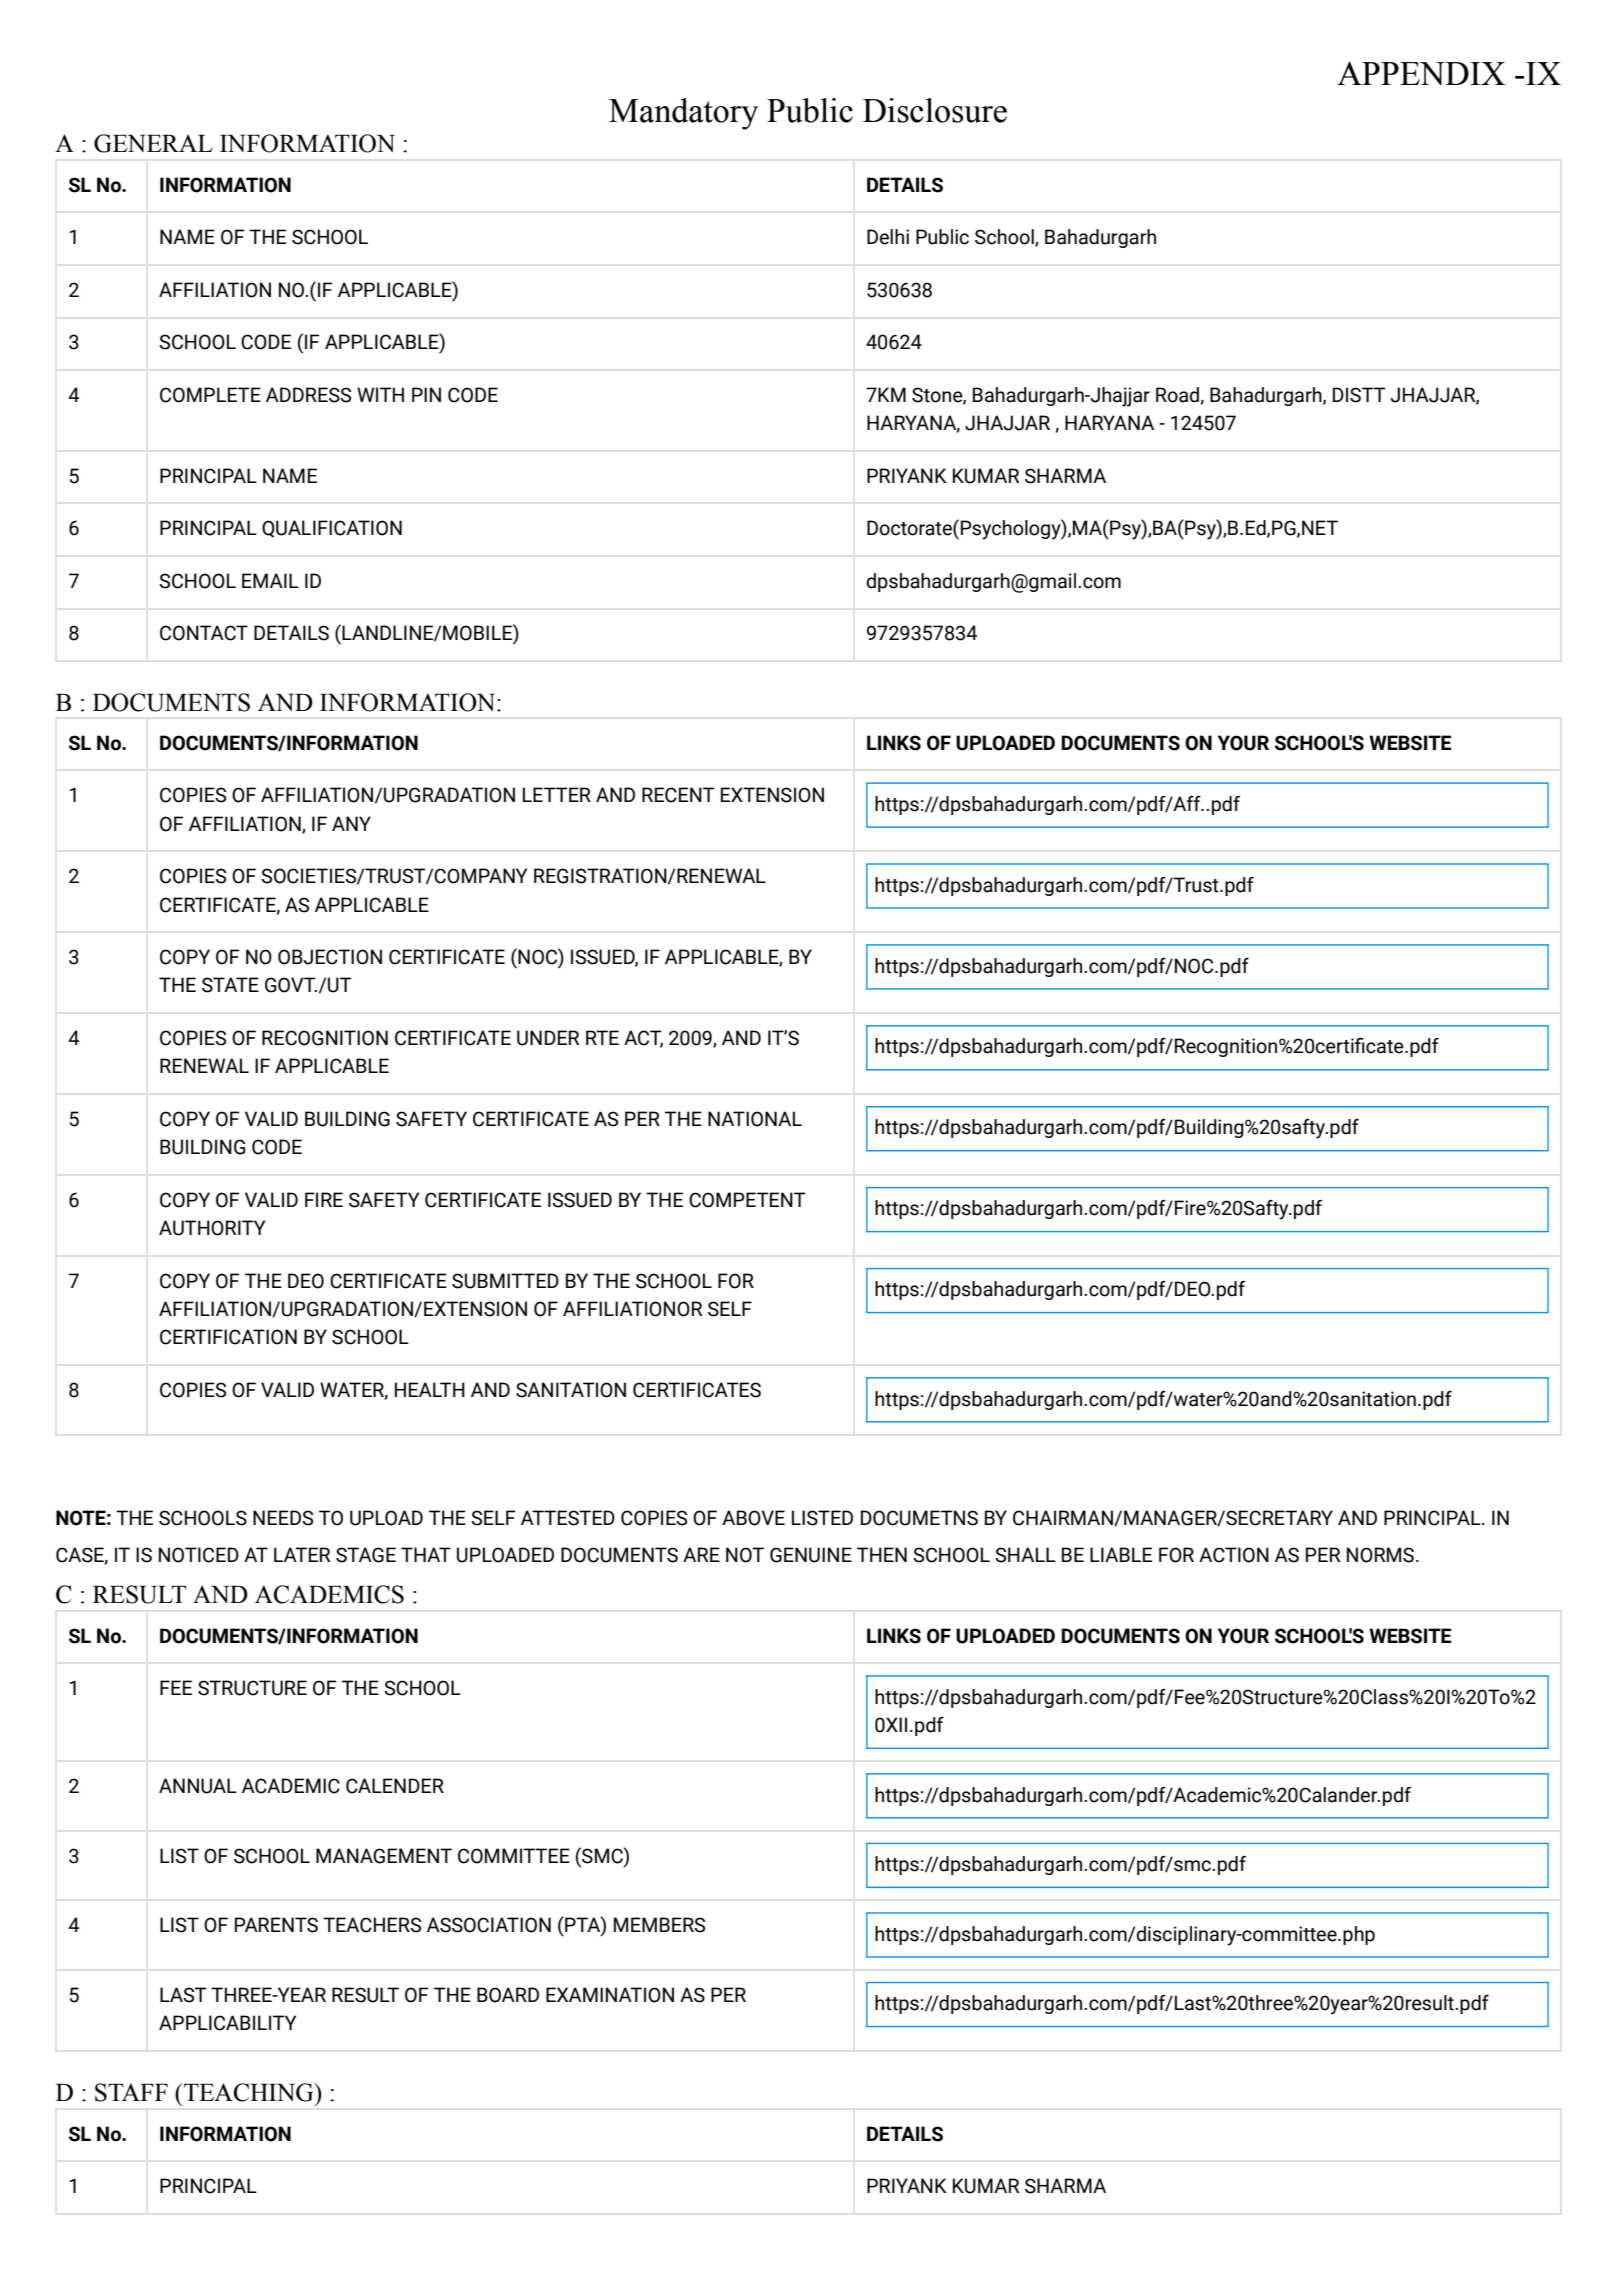  What do you see at coordinates (1380, 1555) in the screenshot?
I see `NORMS` at bounding box center [1380, 1555].
